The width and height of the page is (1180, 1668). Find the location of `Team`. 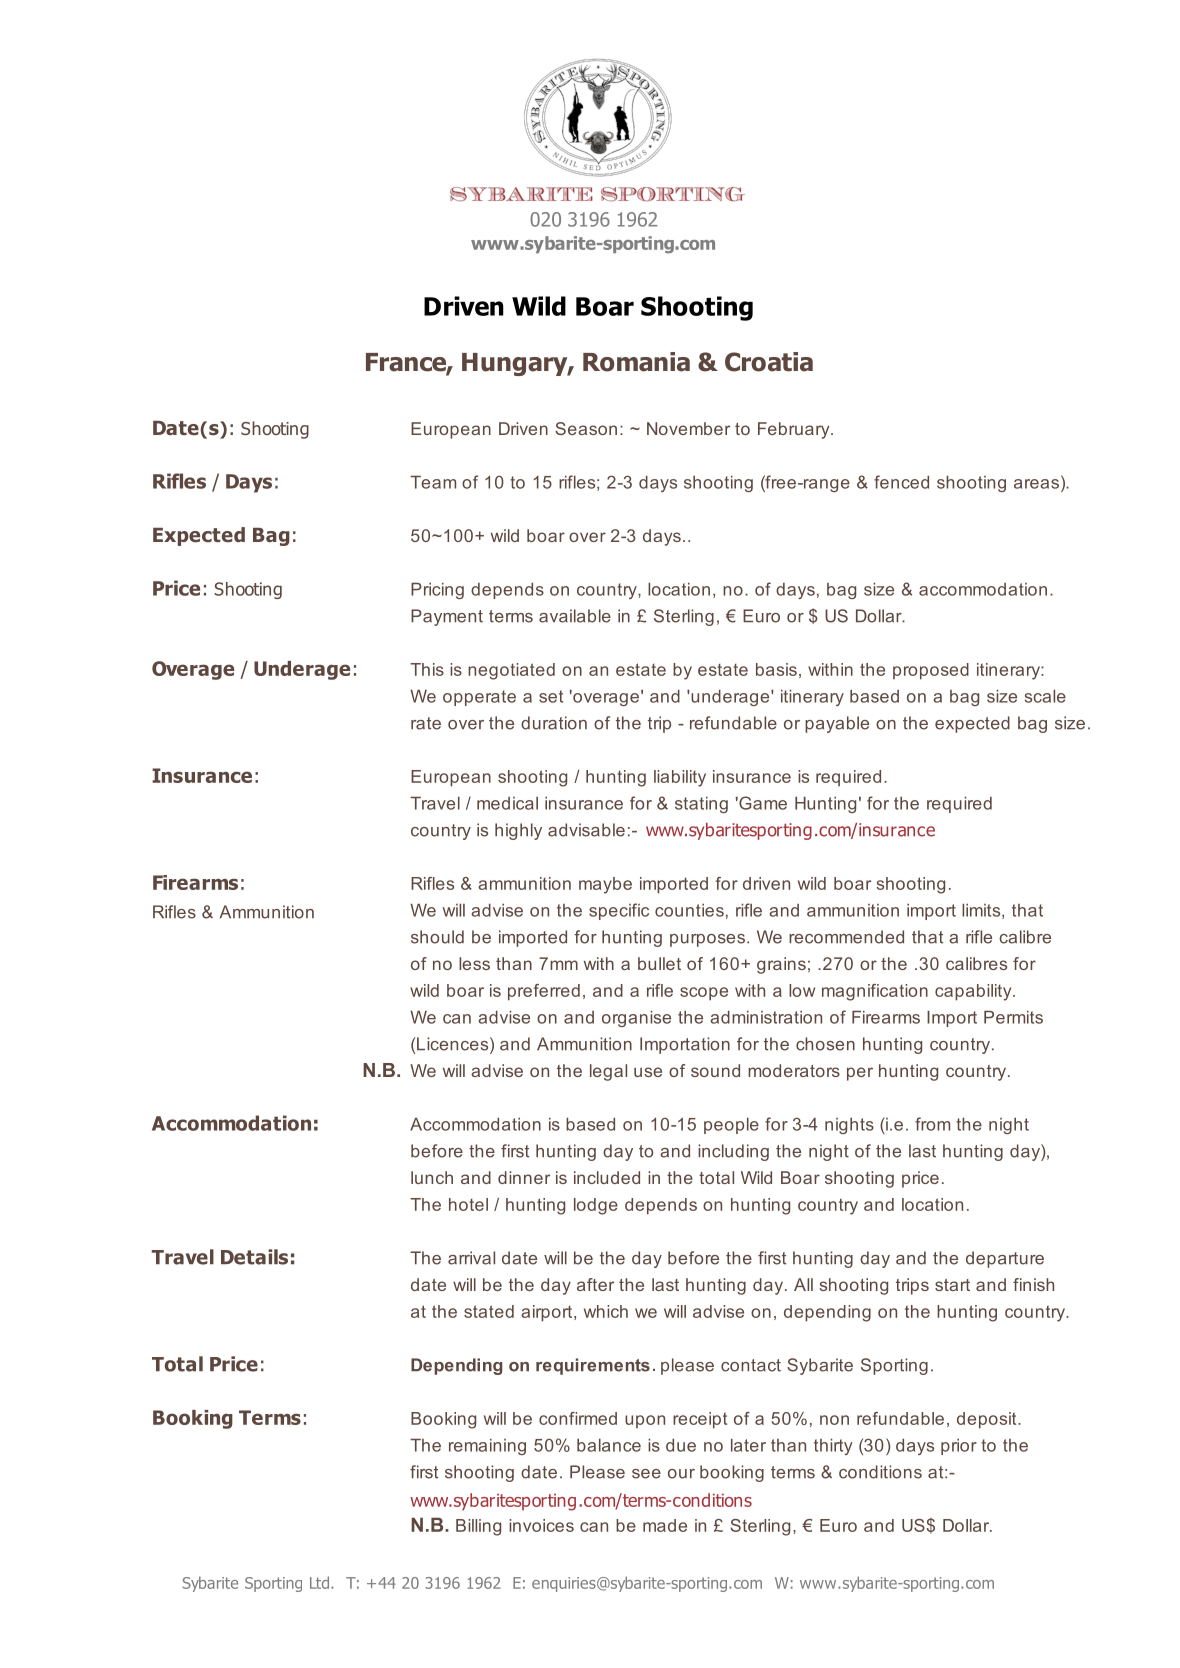

Team is located at coordinates (433, 482).
